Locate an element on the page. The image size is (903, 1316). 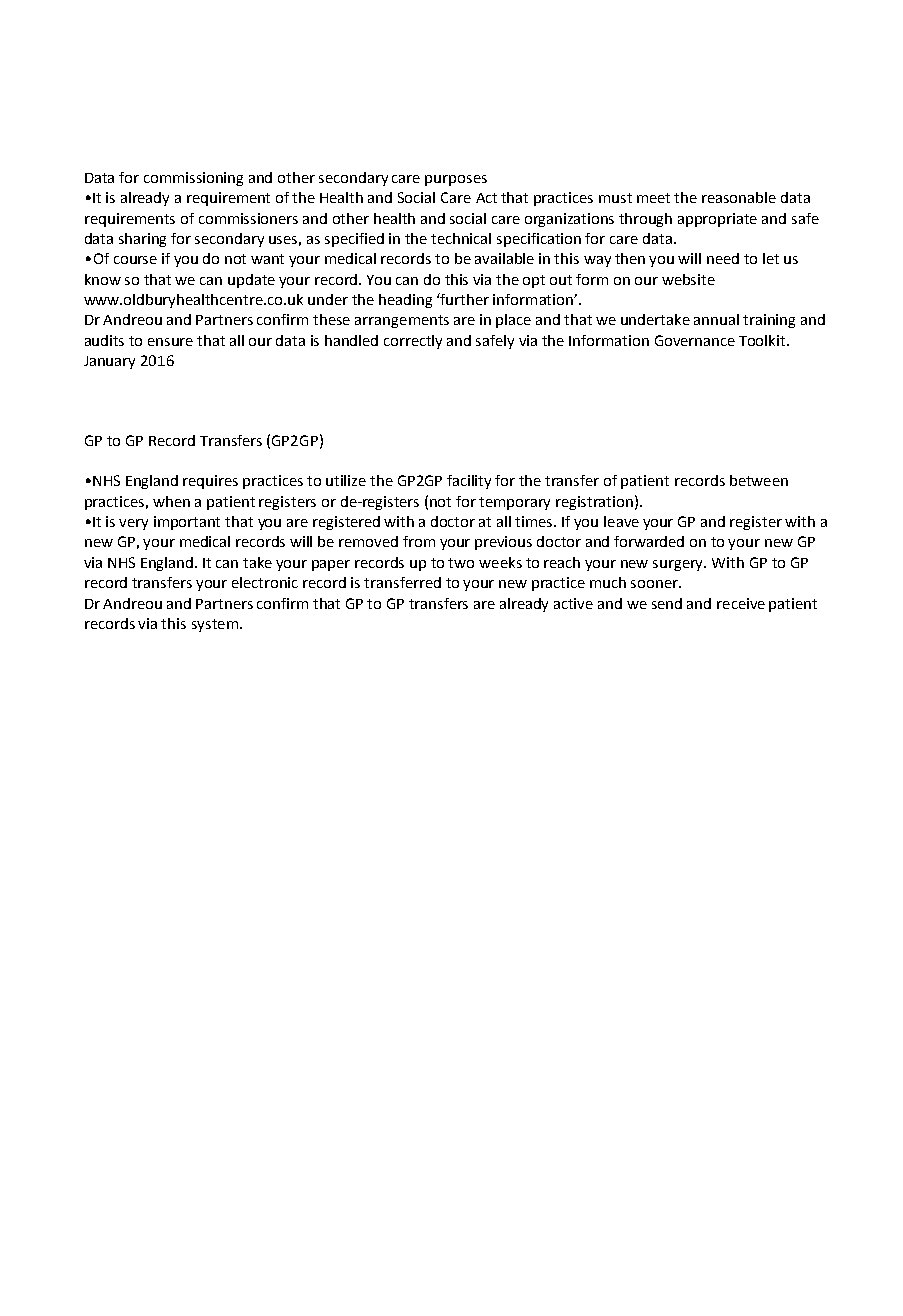
active is located at coordinates (573, 603).
